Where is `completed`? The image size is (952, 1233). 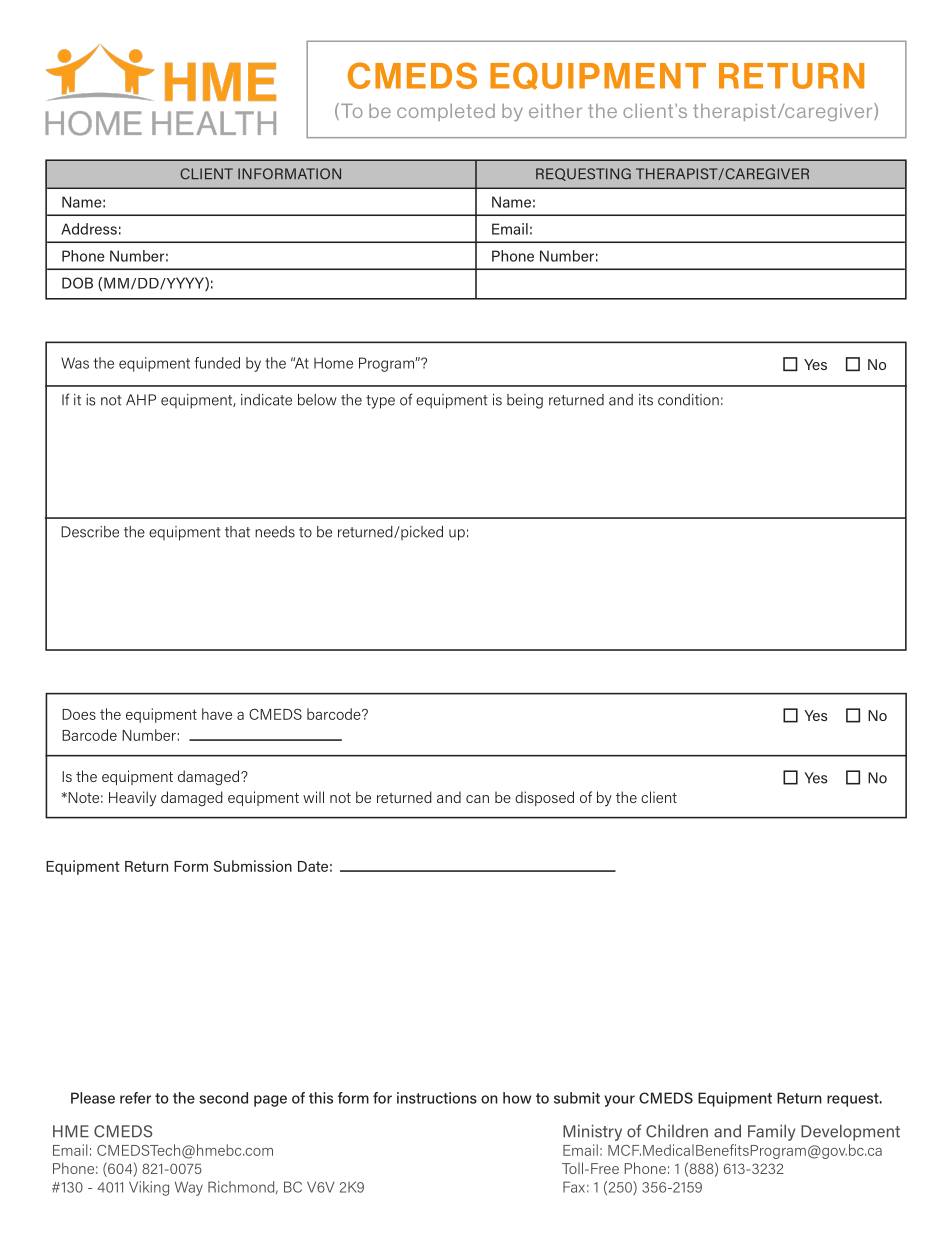
completed is located at coordinates (446, 112).
